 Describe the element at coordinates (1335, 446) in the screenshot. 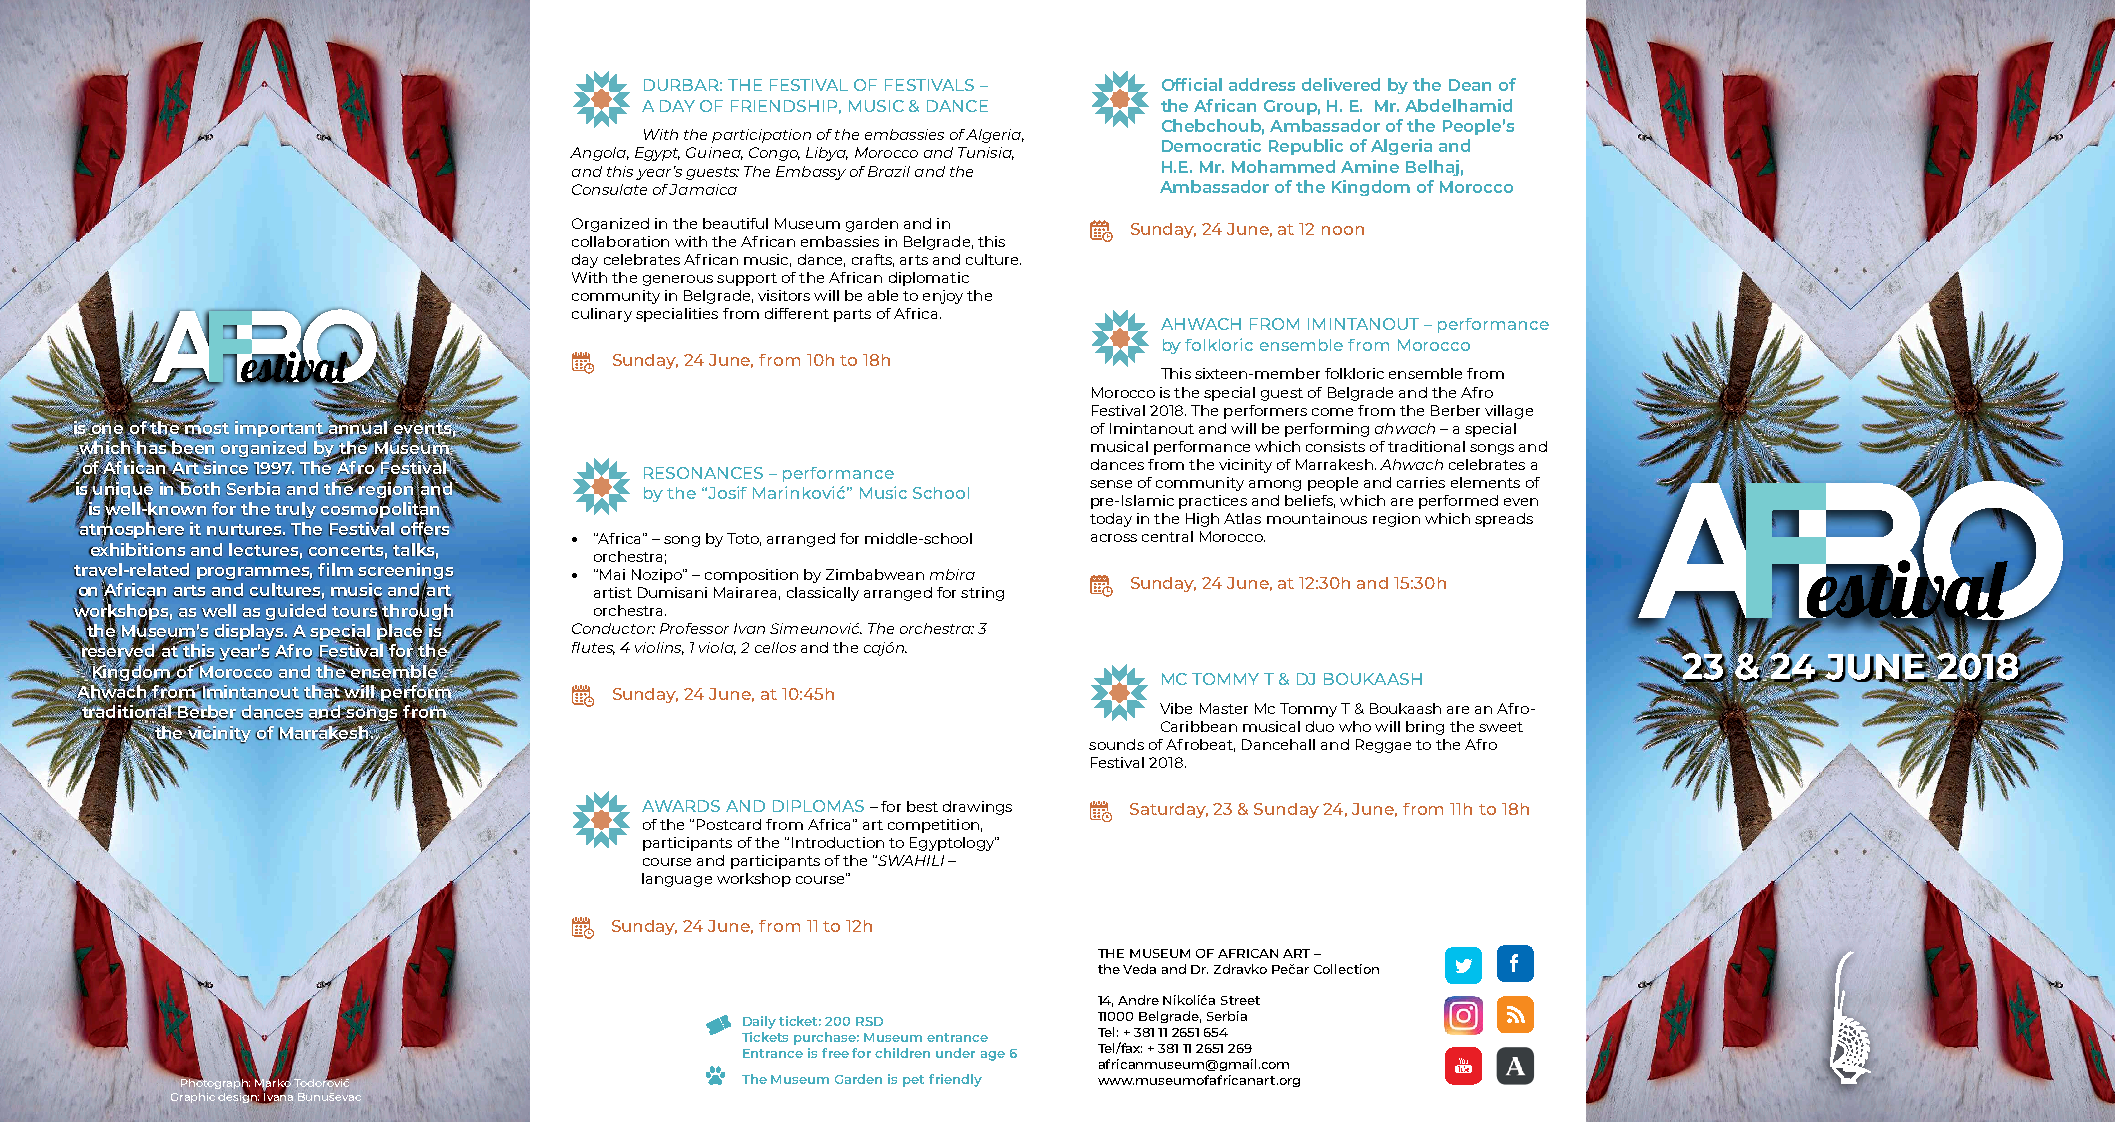

I see `consists` at that location.
